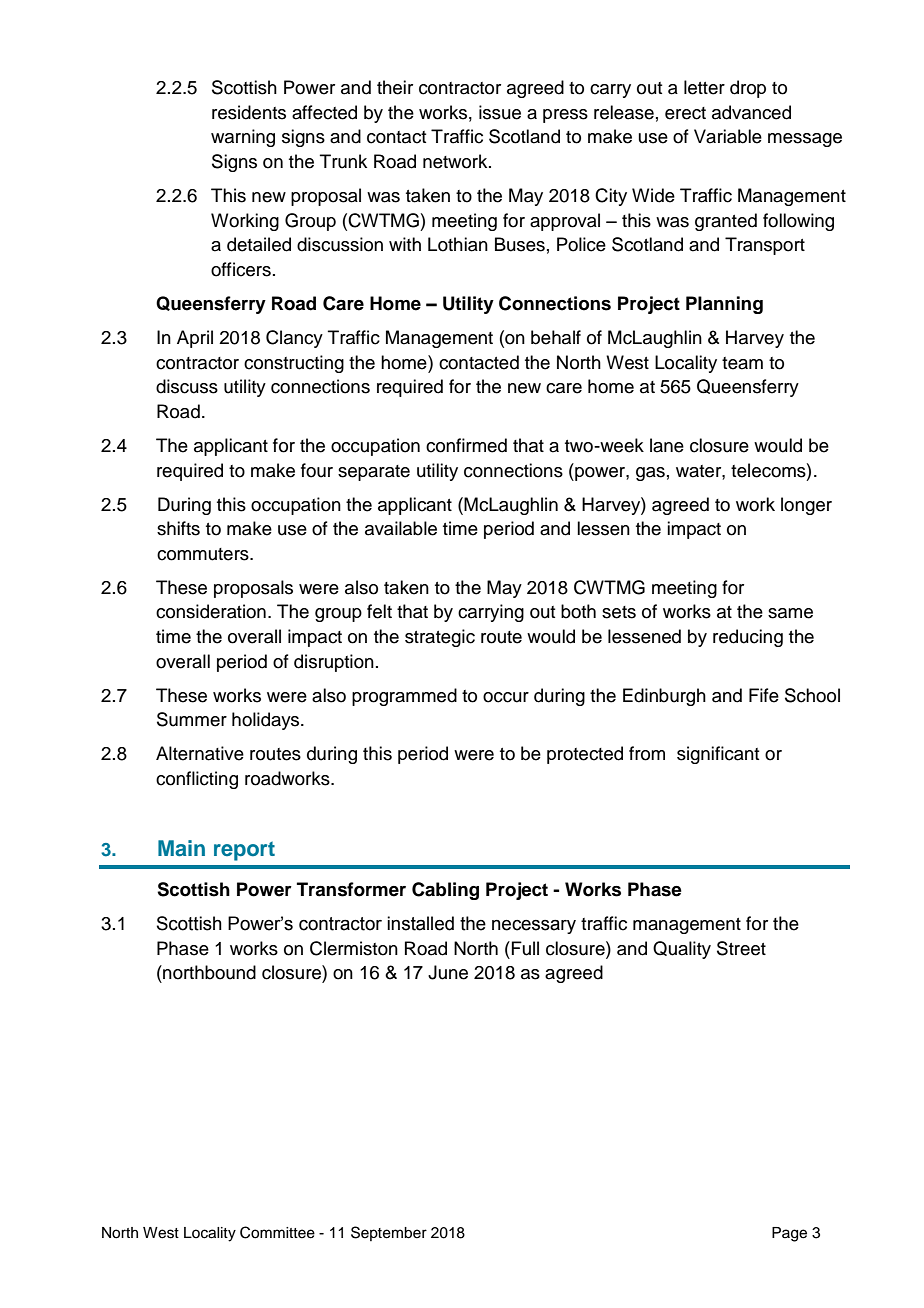 The width and height of the screenshot is (924, 1308). I want to click on Page, so click(789, 1234).
